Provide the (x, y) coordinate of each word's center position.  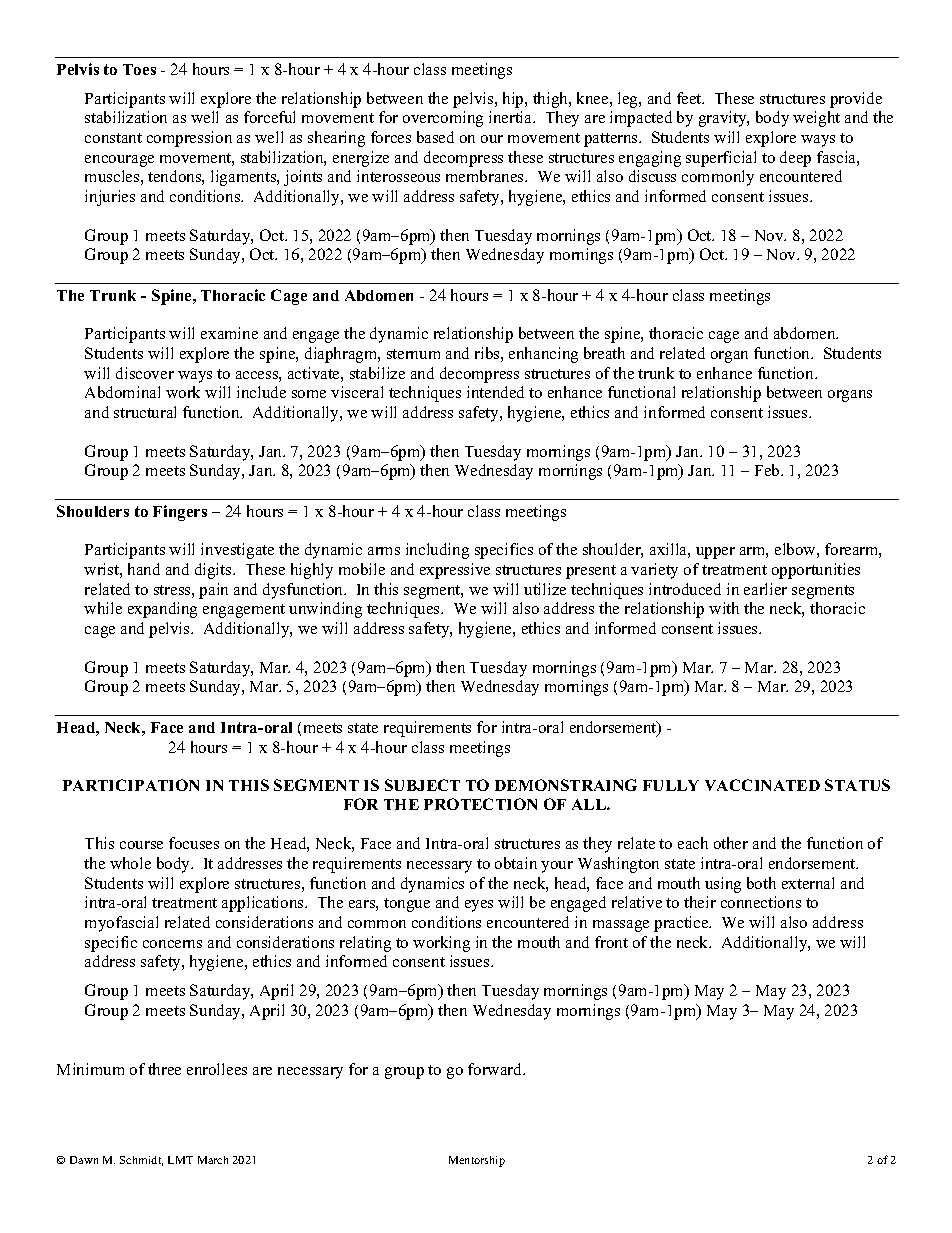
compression (189, 139)
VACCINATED (762, 785)
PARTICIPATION (131, 785)
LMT (180, 1160)
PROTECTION (480, 804)
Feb (768, 470)
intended (495, 392)
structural (145, 412)
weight (816, 119)
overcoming (443, 119)
